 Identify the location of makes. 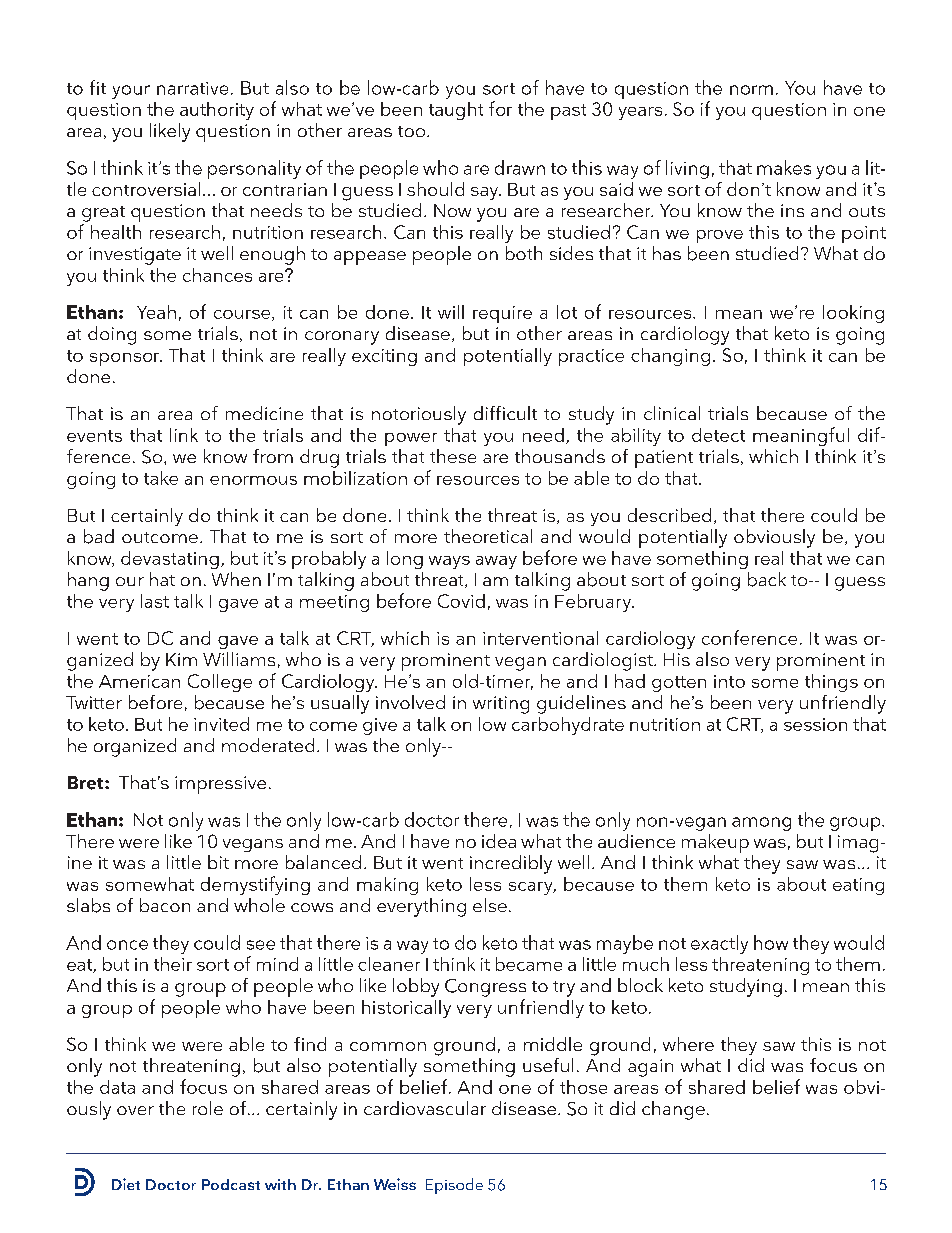
(784, 167).
